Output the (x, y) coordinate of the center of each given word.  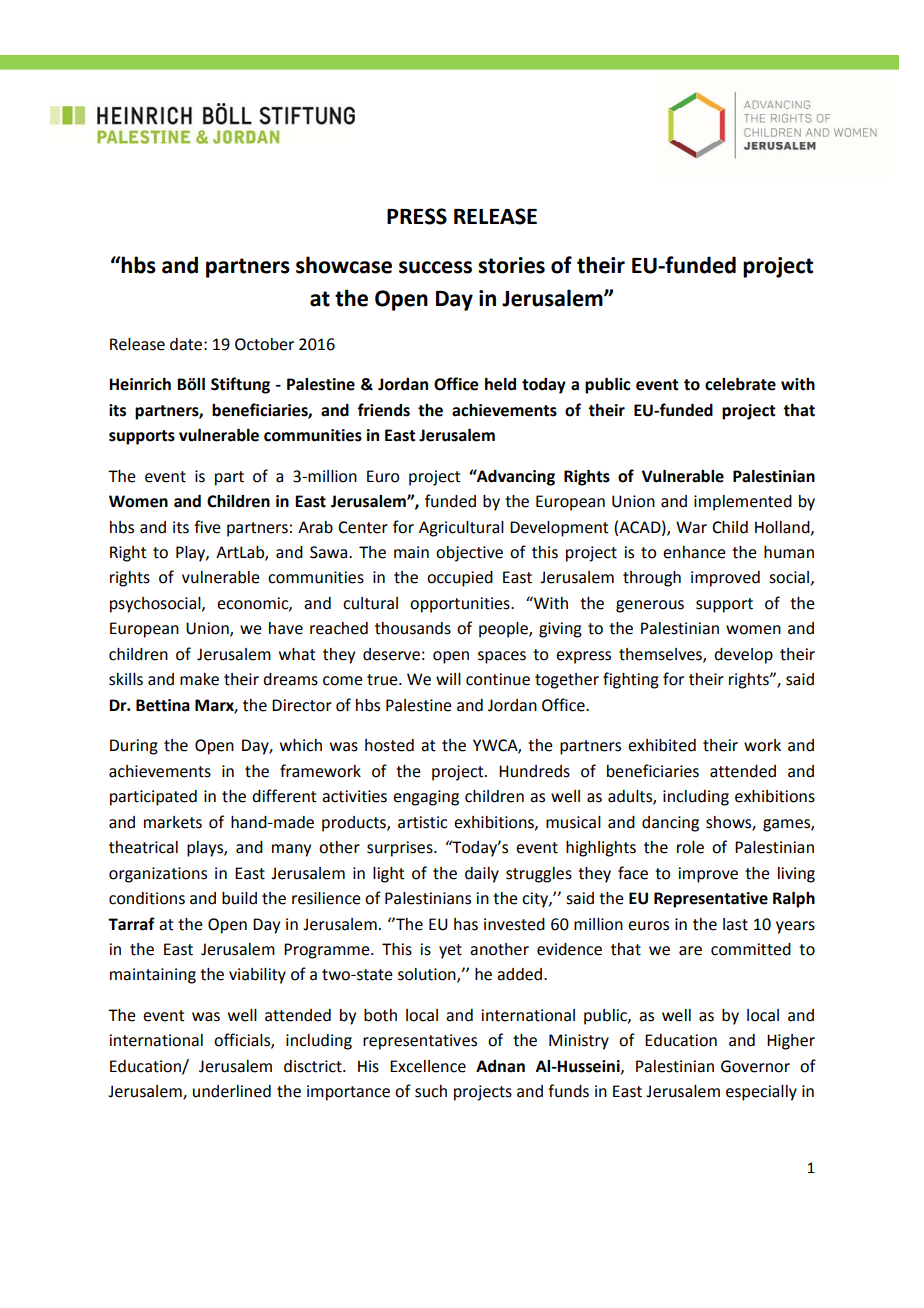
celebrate (740, 384)
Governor (755, 1066)
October (264, 344)
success (435, 267)
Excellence (428, 1066)
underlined (232, 1091)
